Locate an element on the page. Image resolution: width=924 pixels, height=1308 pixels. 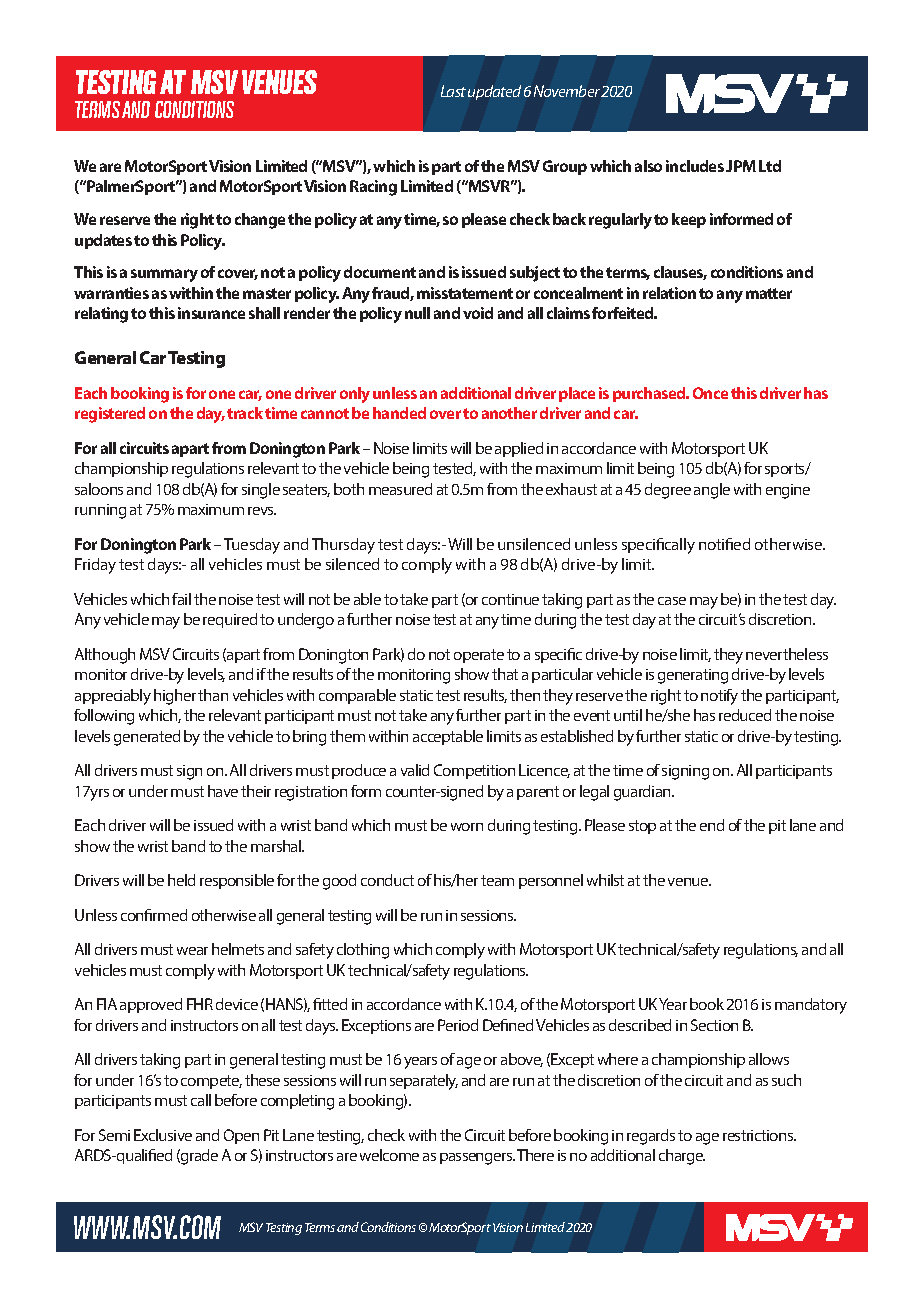
Exclusive is located at coordinates (163, 1135).
